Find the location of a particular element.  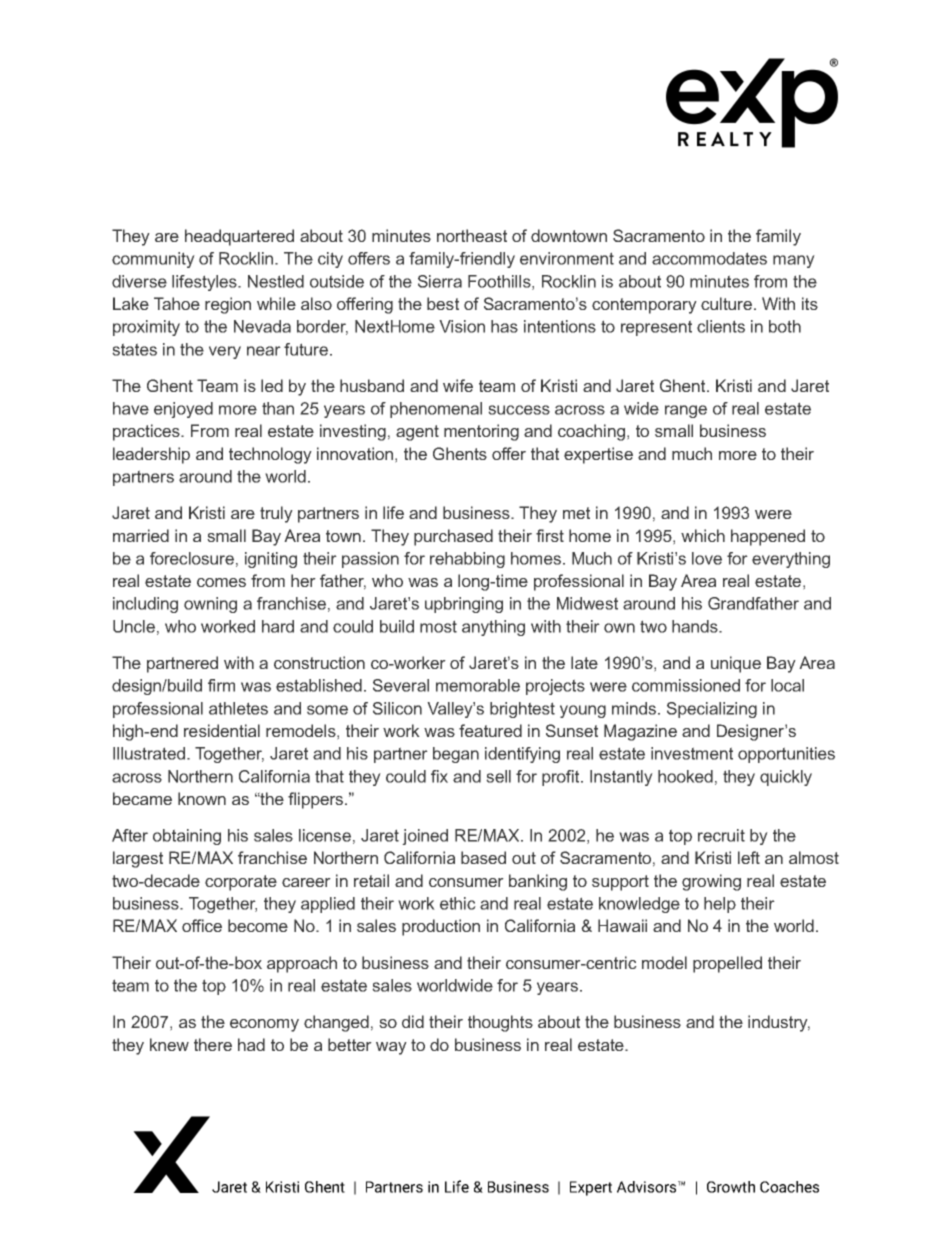

based is located at coordinates (483, 857).
